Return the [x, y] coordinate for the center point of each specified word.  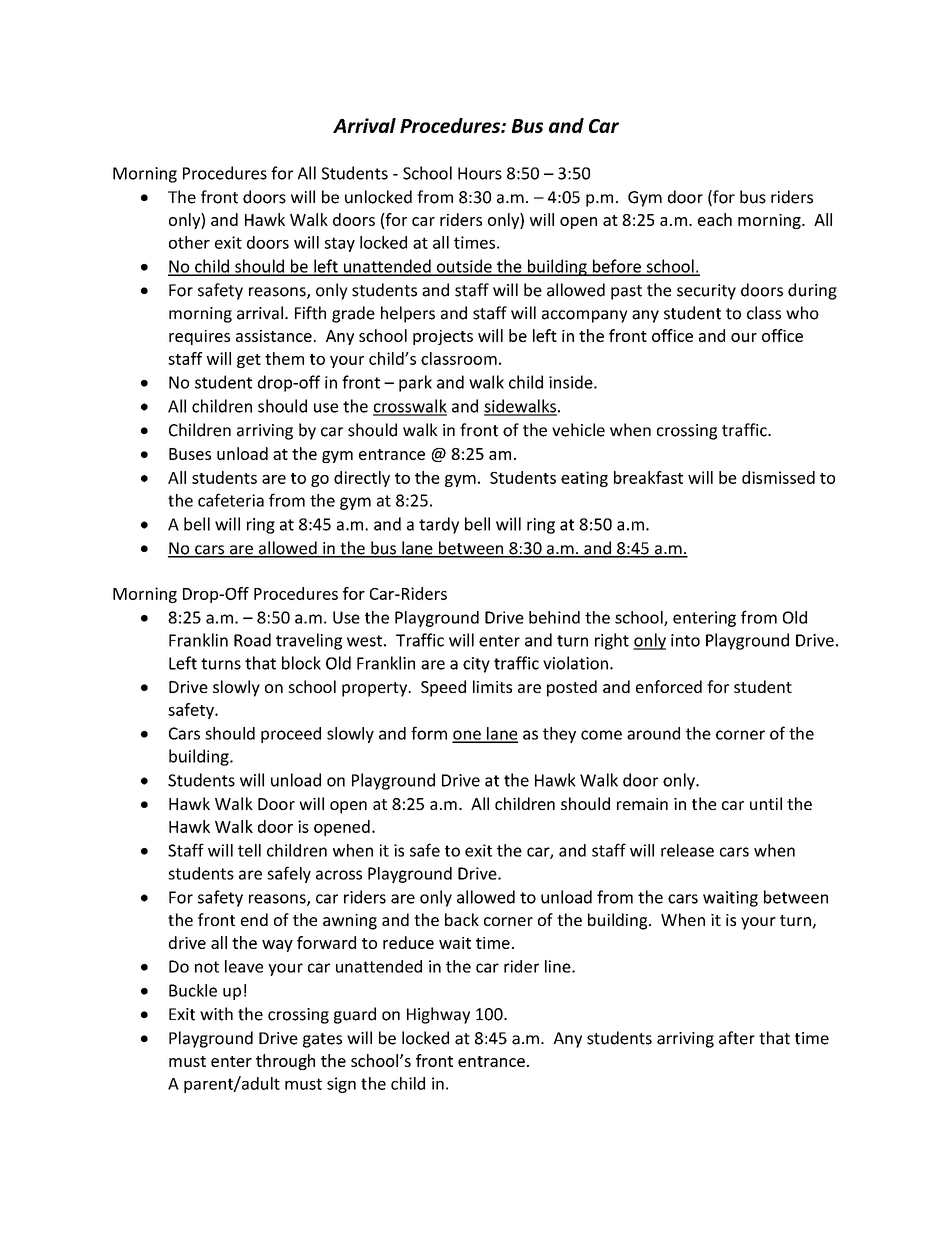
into [685, 640]
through [285, 1062]
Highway [438, 1015]
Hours [480, 173]
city [476, 665]
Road [252, 640]
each [715, 219]
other [189, 242]
